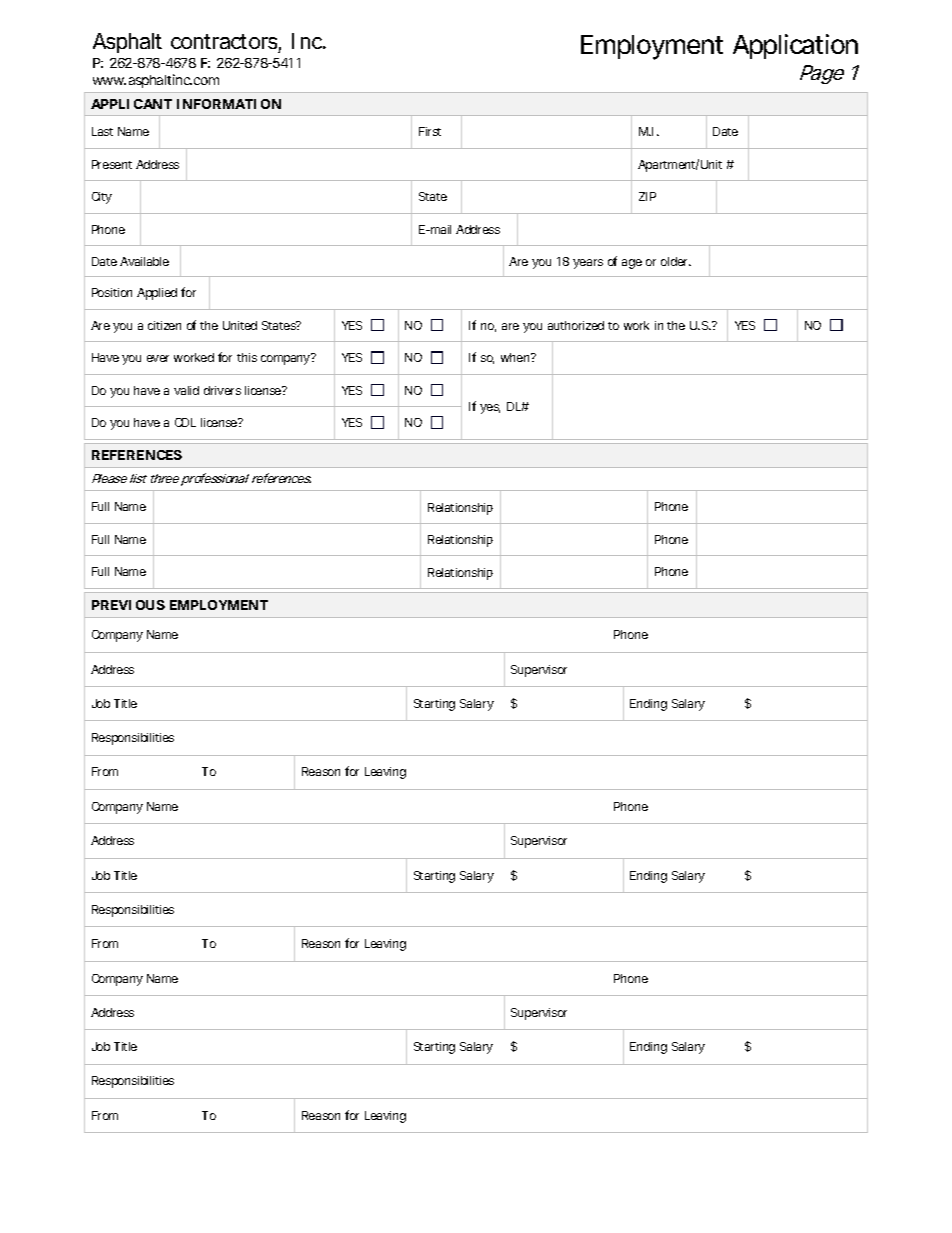 This document has width=952, height=1233. What do you see at coordinates (185, 422) in the document?
I see `CDL` at bounding box center [185, 422].
